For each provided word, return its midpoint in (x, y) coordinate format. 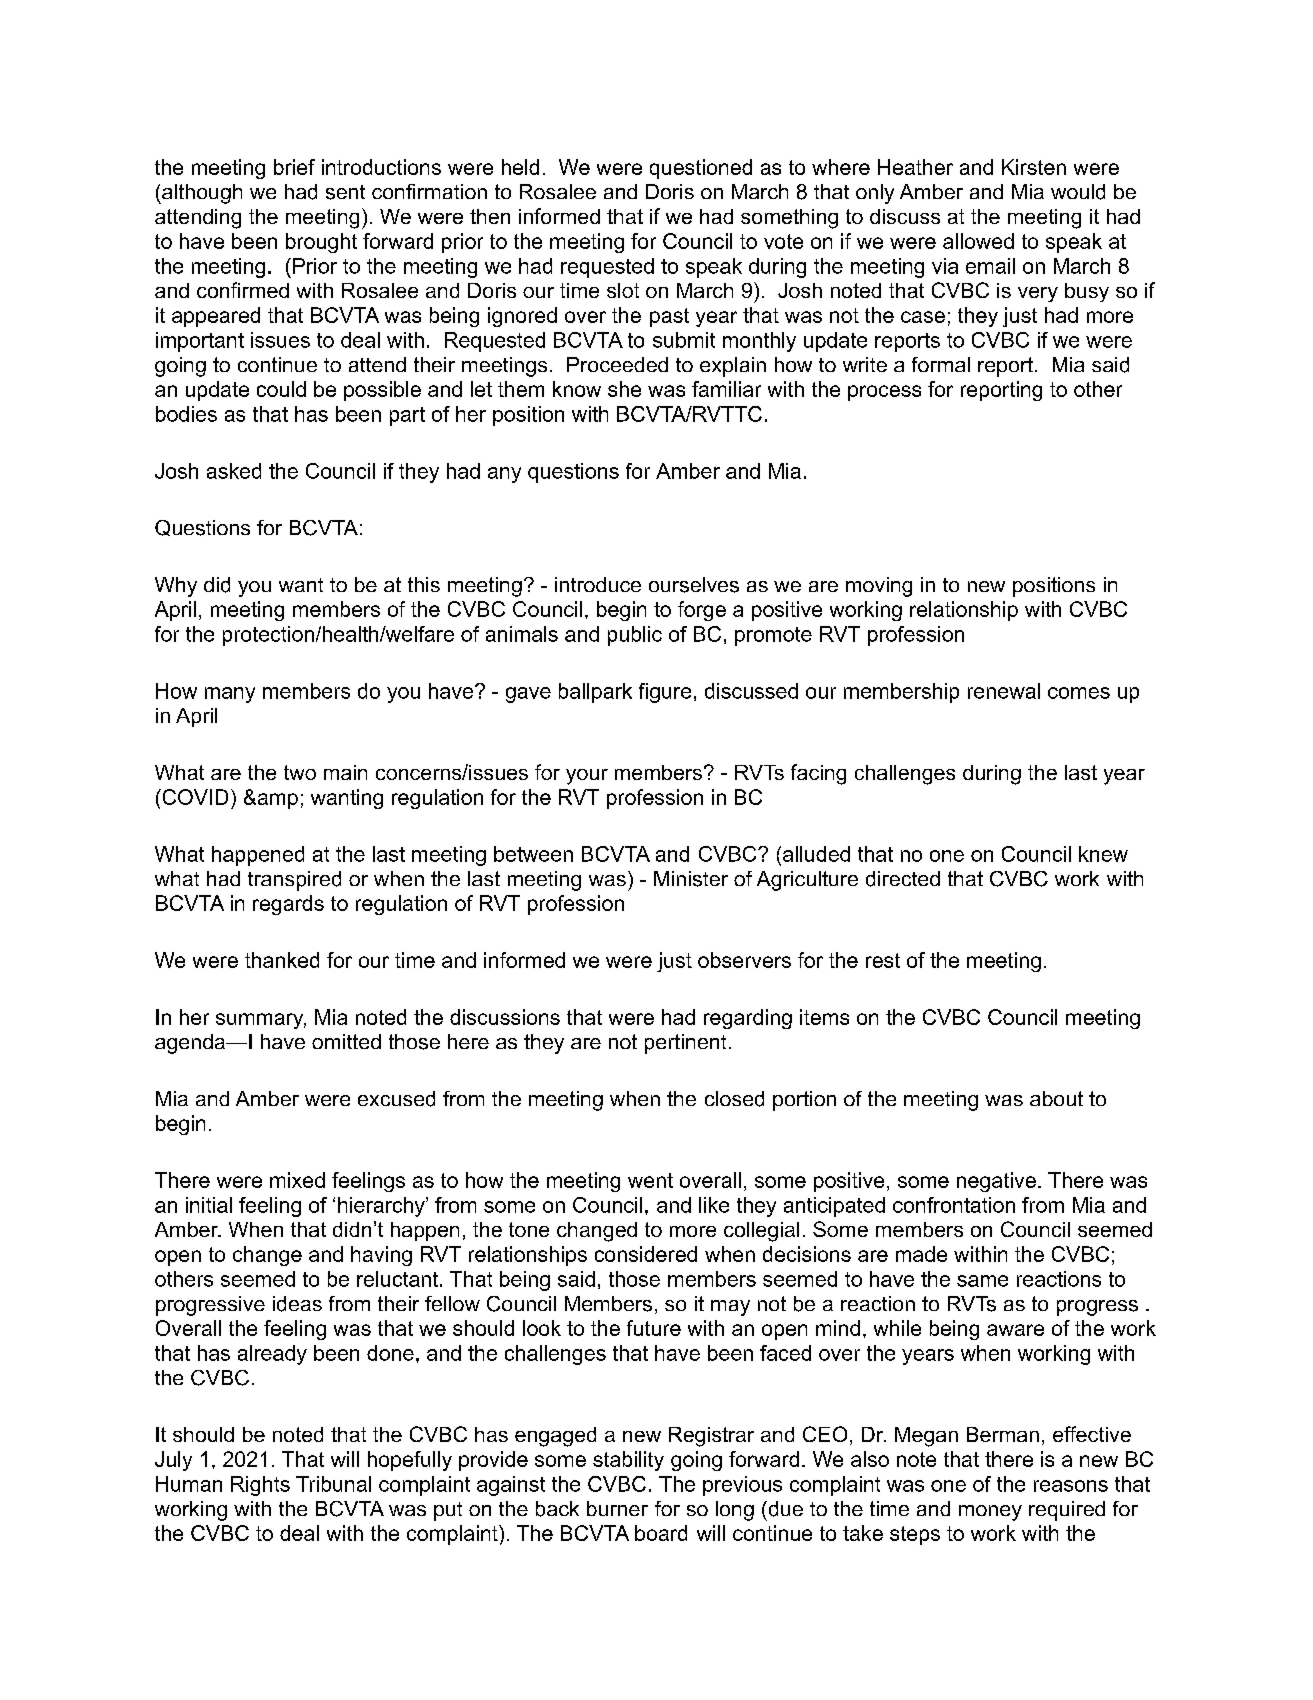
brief (294, 167)
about (1056, 1098)
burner (617, 1508)
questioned (701, 169)
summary (261, 1021)
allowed (978, 241)
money (990, 1513)
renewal (1004, 691)
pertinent (685, 1044)
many (230, 695)
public (635, 636)
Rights (260, 1486)
